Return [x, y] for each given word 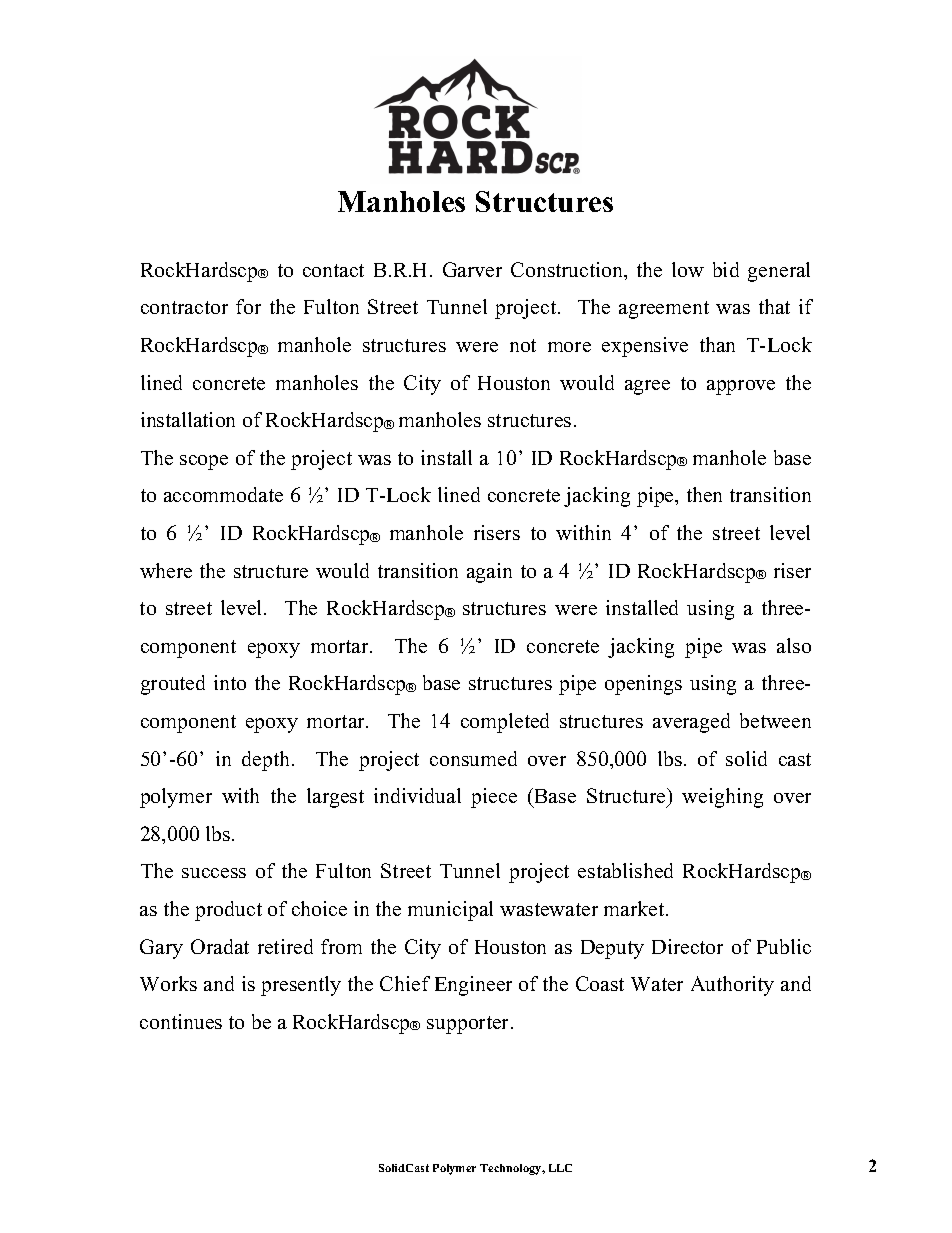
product [228, 911]
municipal [450, 911]
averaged [691, 723]
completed [505, 723]
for [248, 306]
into [230, 682]
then [704, 494]
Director [687, 946]
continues [181, 1021]
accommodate [223, 494]
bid [726, 269]
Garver [472, 269]
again [489, 573]
